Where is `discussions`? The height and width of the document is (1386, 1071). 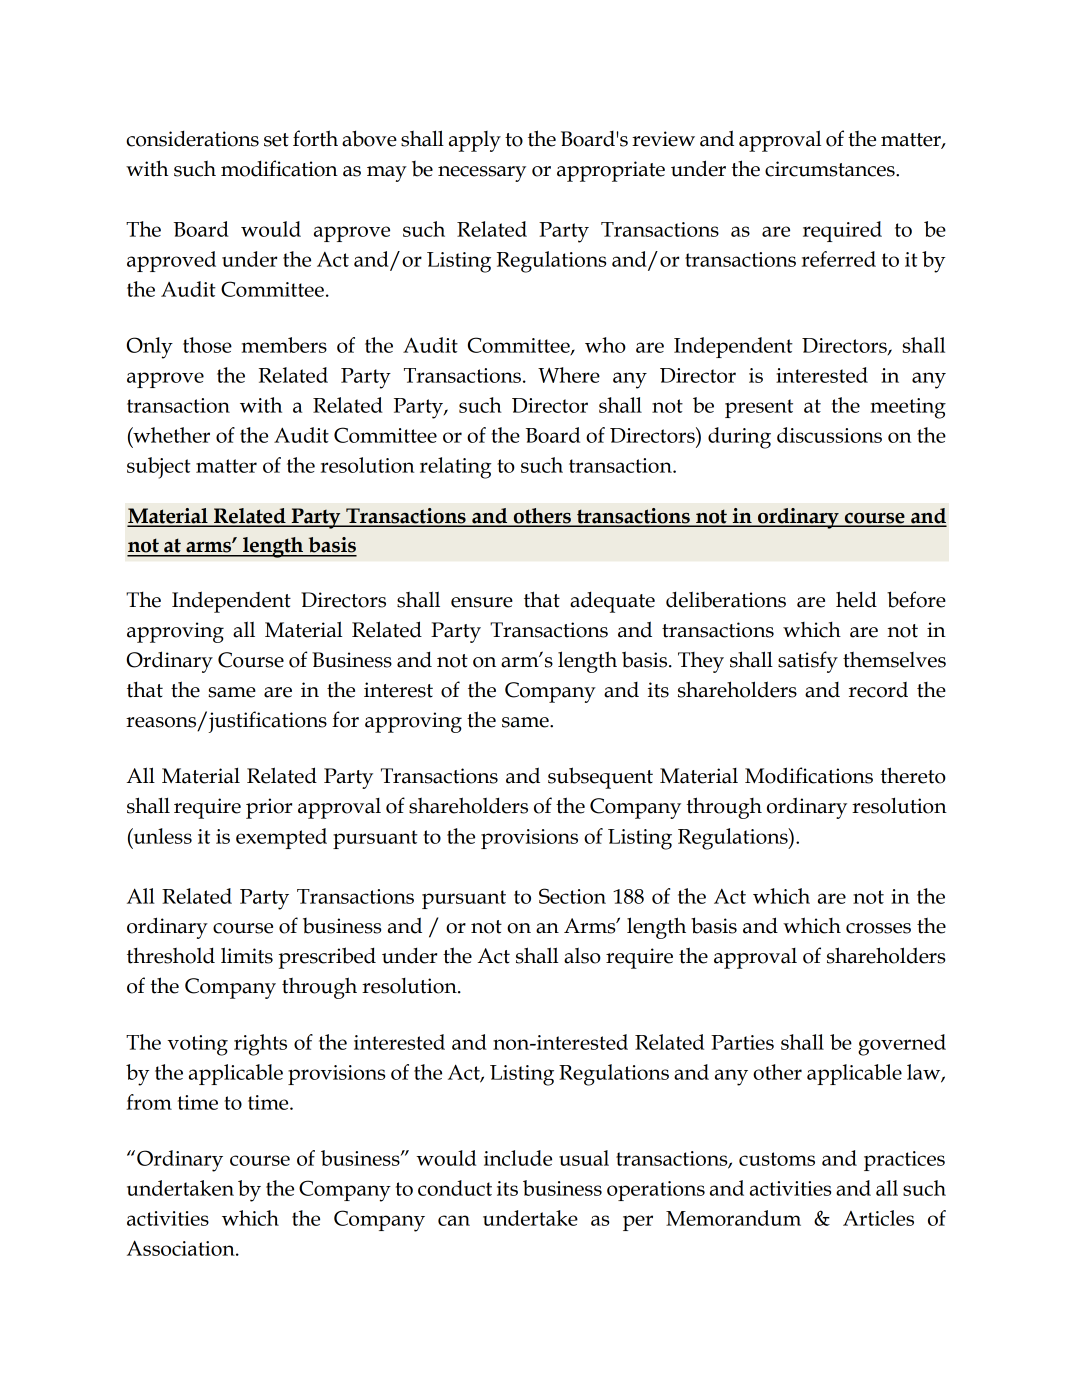
discussions is located at coordinates (829, 435).
